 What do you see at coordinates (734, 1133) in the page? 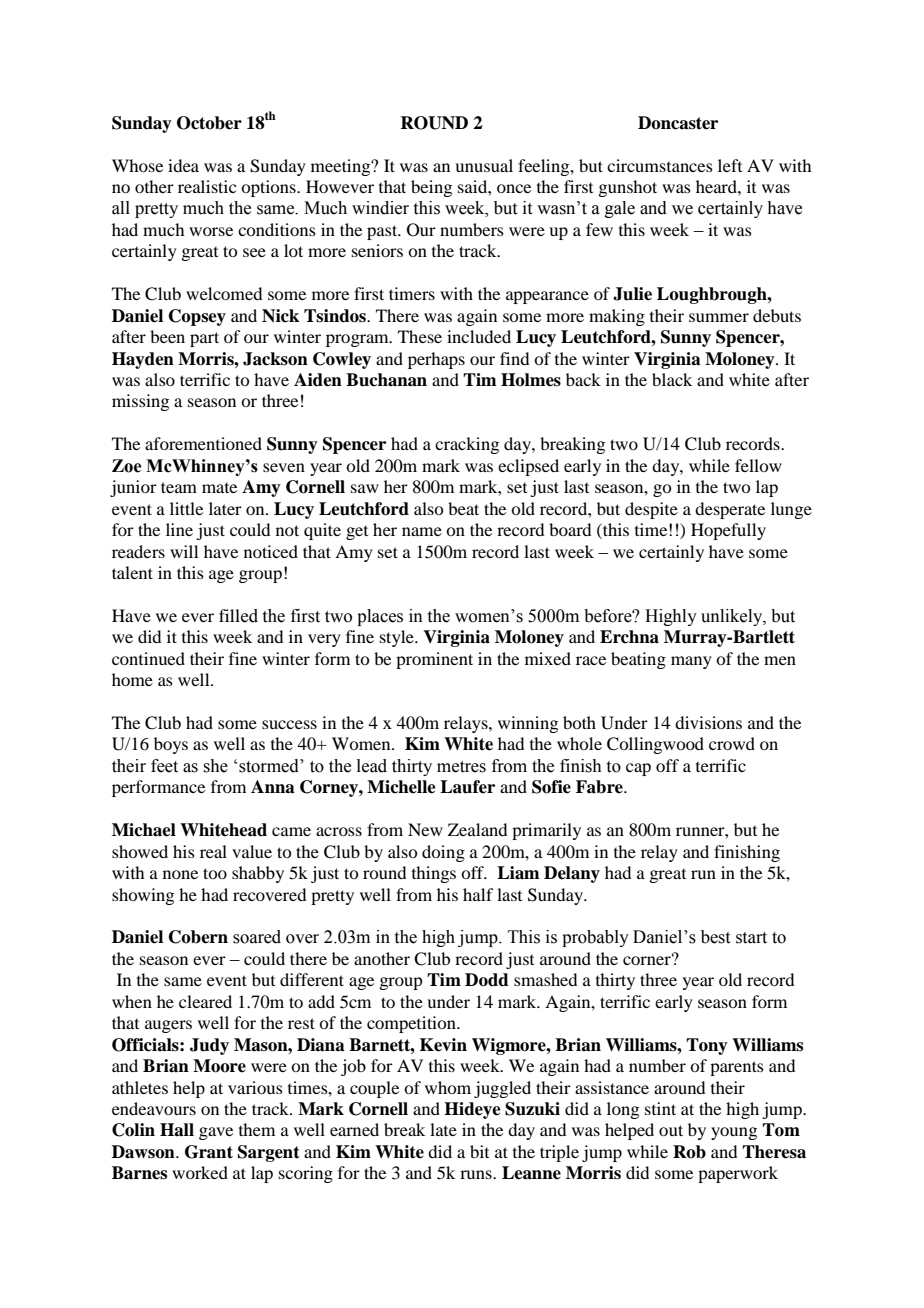
I see `young` at bounding box center [734, 1133].
